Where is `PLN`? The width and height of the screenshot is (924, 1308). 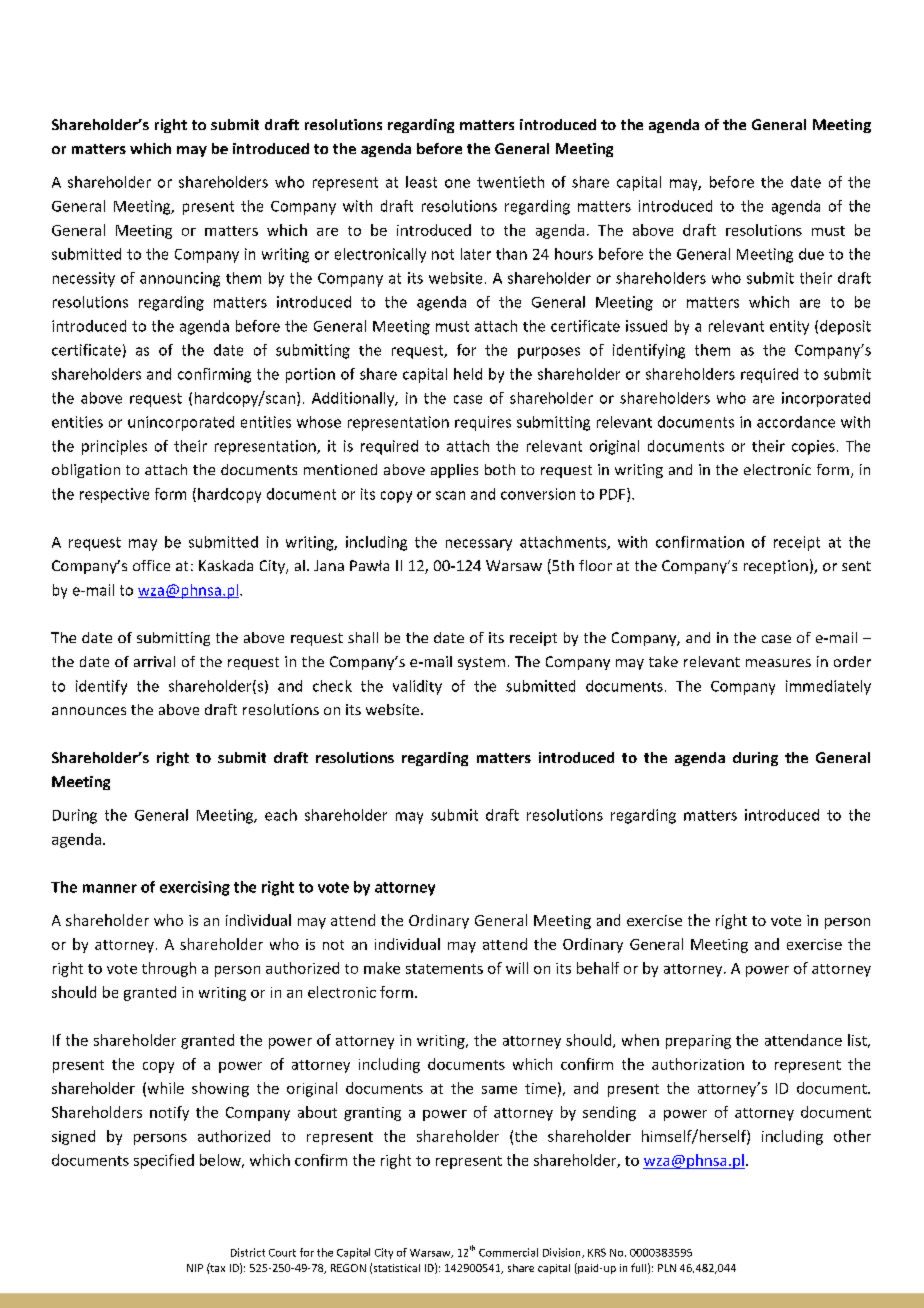
PLN is located at coordinates (667, 1268).
